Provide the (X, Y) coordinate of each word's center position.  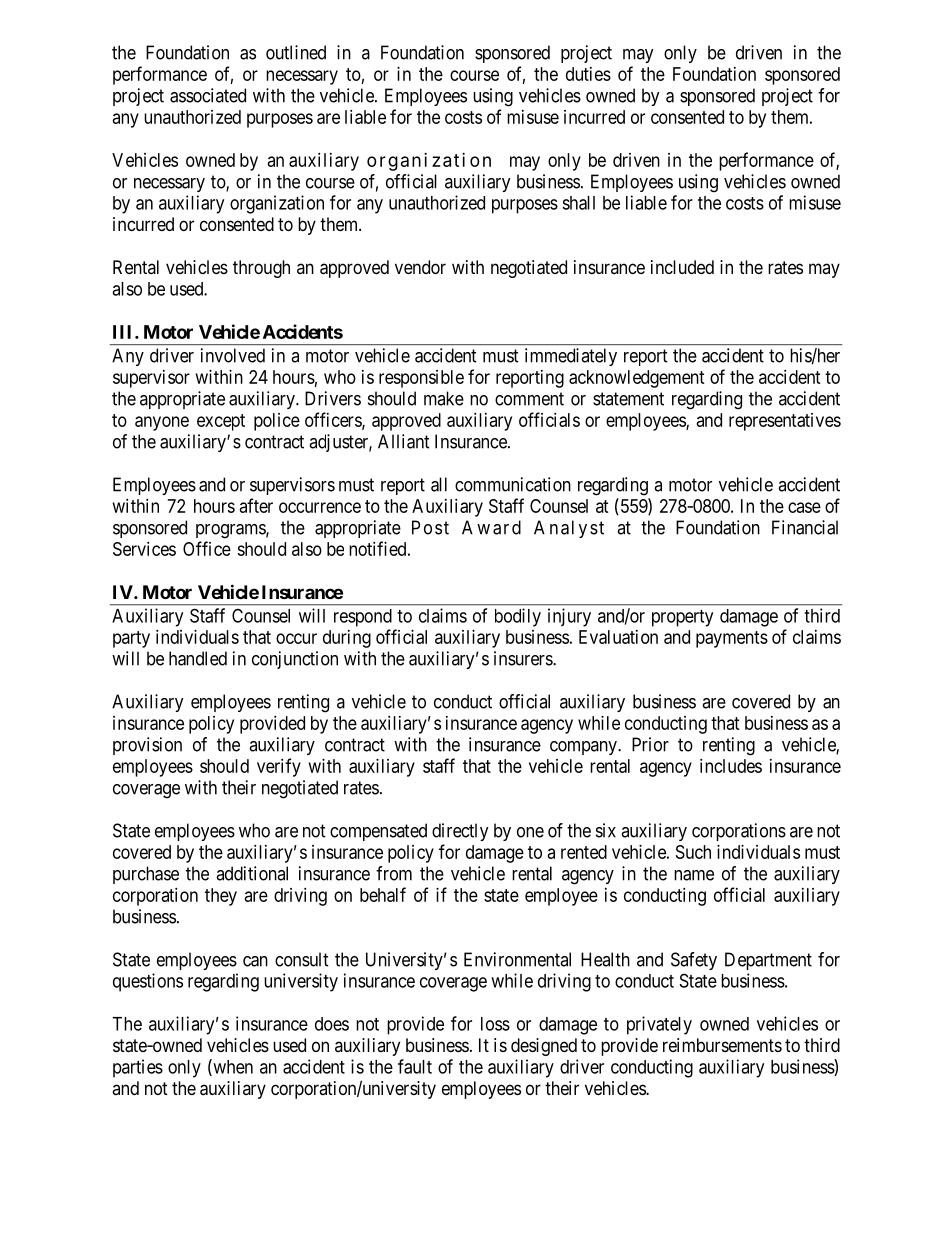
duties (588, 74)
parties (138, 1068)
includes (731, 766)
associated (208, 95)
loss (495, 1024)
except (221, 422)
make (444, 398)
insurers (524, 658)
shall (578, 203)
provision (147, 746)
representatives (785, 422)
